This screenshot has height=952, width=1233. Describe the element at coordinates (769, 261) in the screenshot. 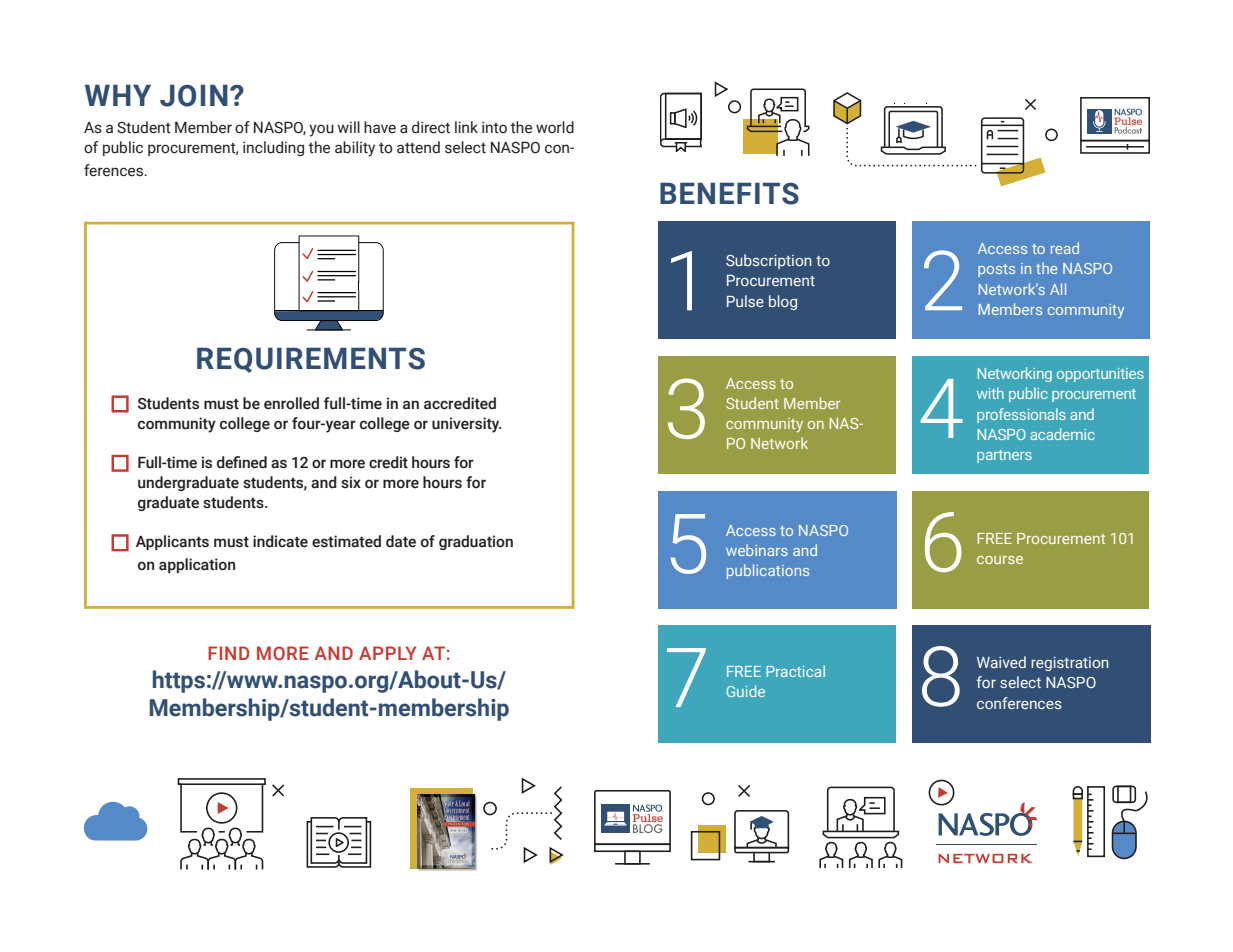

I see `Subscription` at that location.
